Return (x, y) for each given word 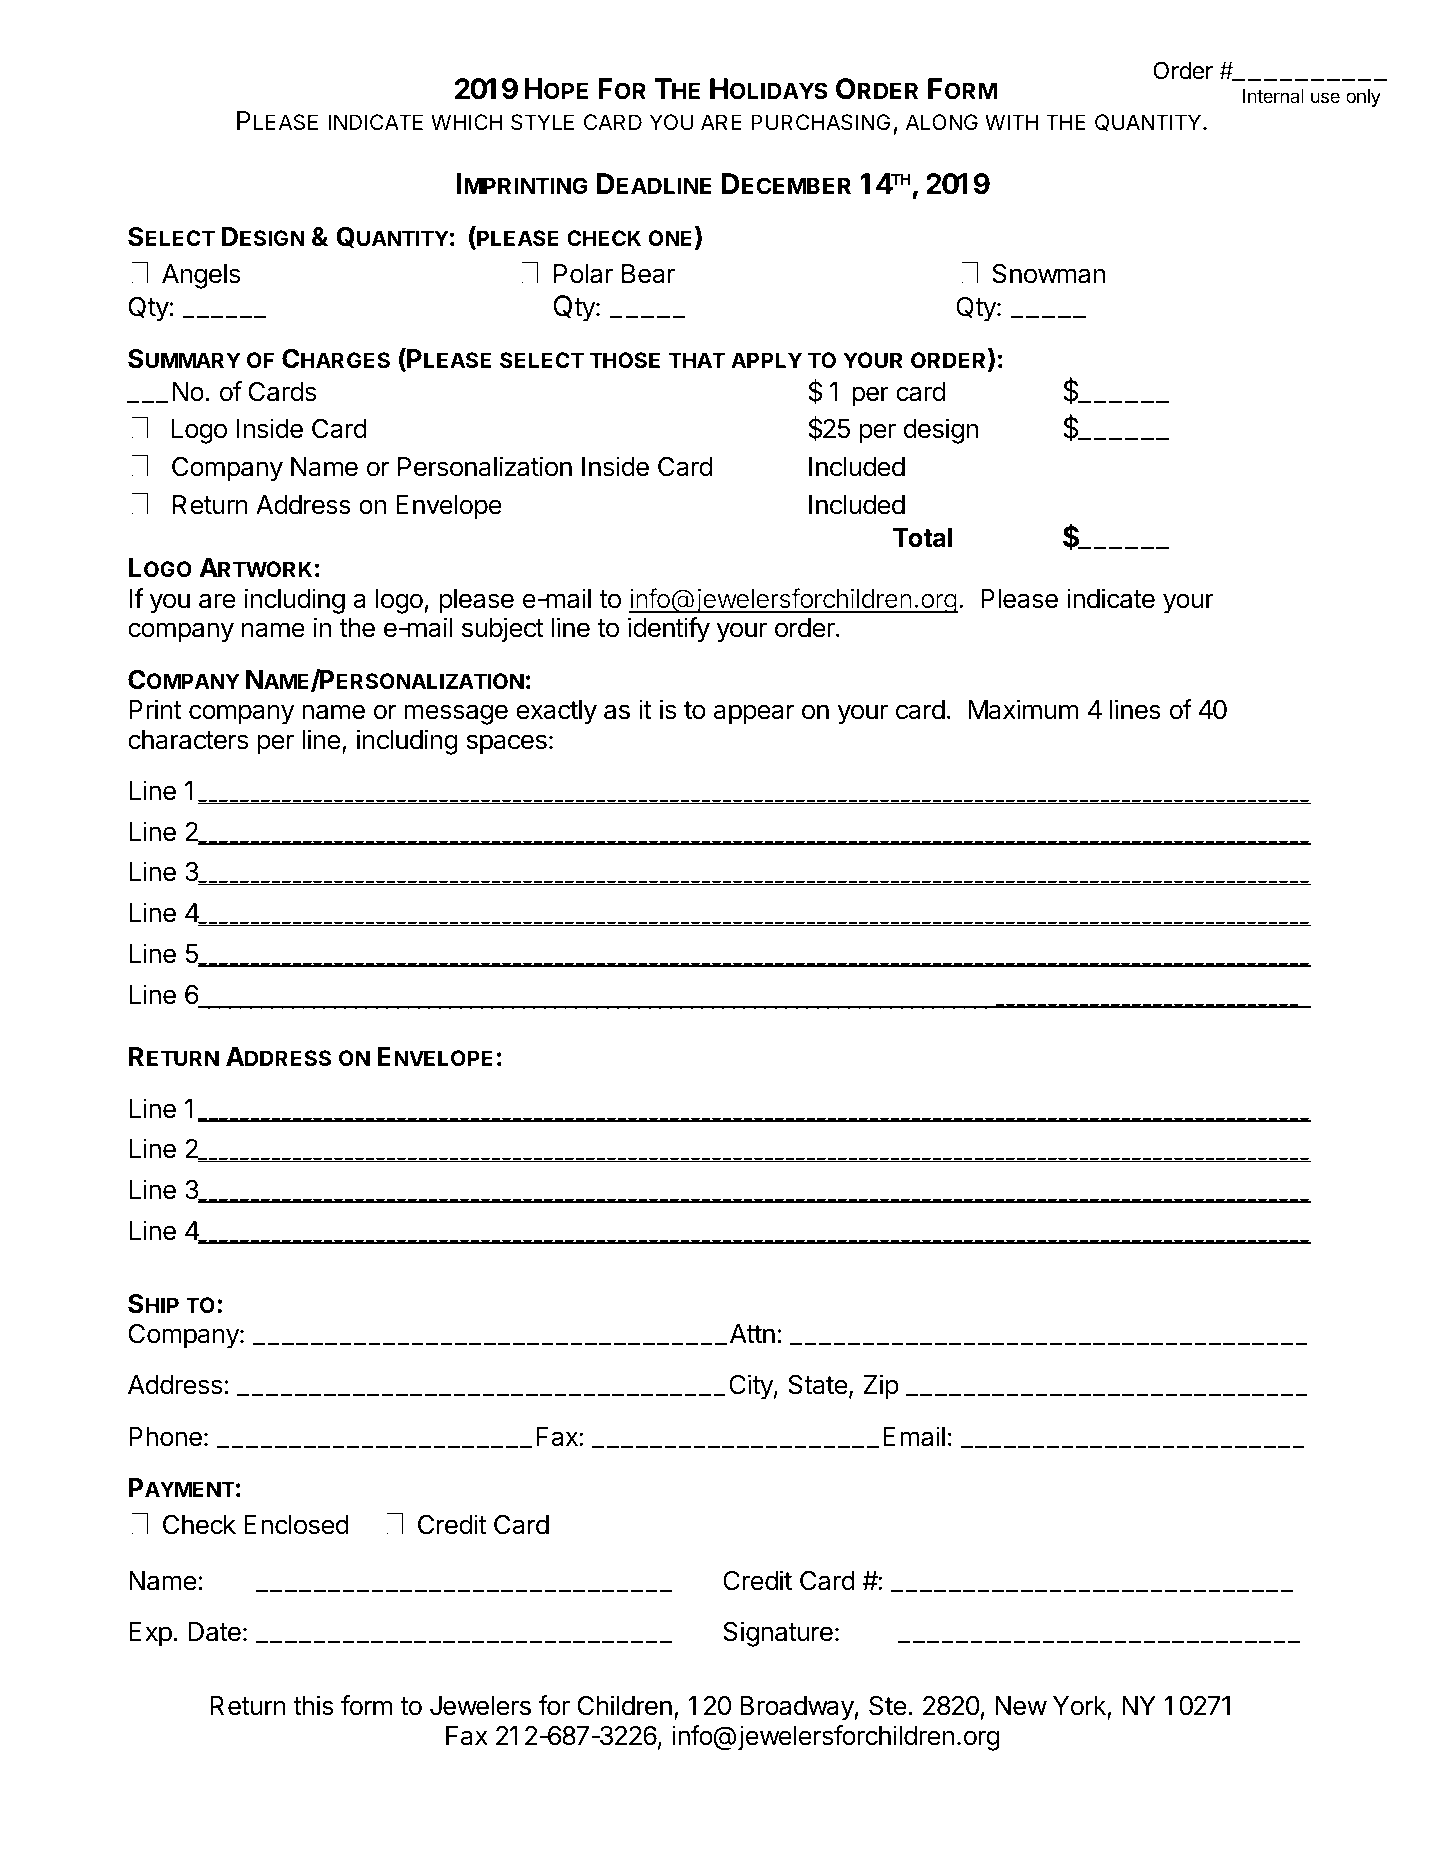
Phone (165, 1437)
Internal (1273, 96)
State (817, 1385)
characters (188, 740)
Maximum (1023, 709)
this (313, 1705)
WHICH (467, 122)
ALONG (942, 122)
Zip (881, 1387)
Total (922, 538)
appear (754, 714)
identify (669, 630)
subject (503, 630)
